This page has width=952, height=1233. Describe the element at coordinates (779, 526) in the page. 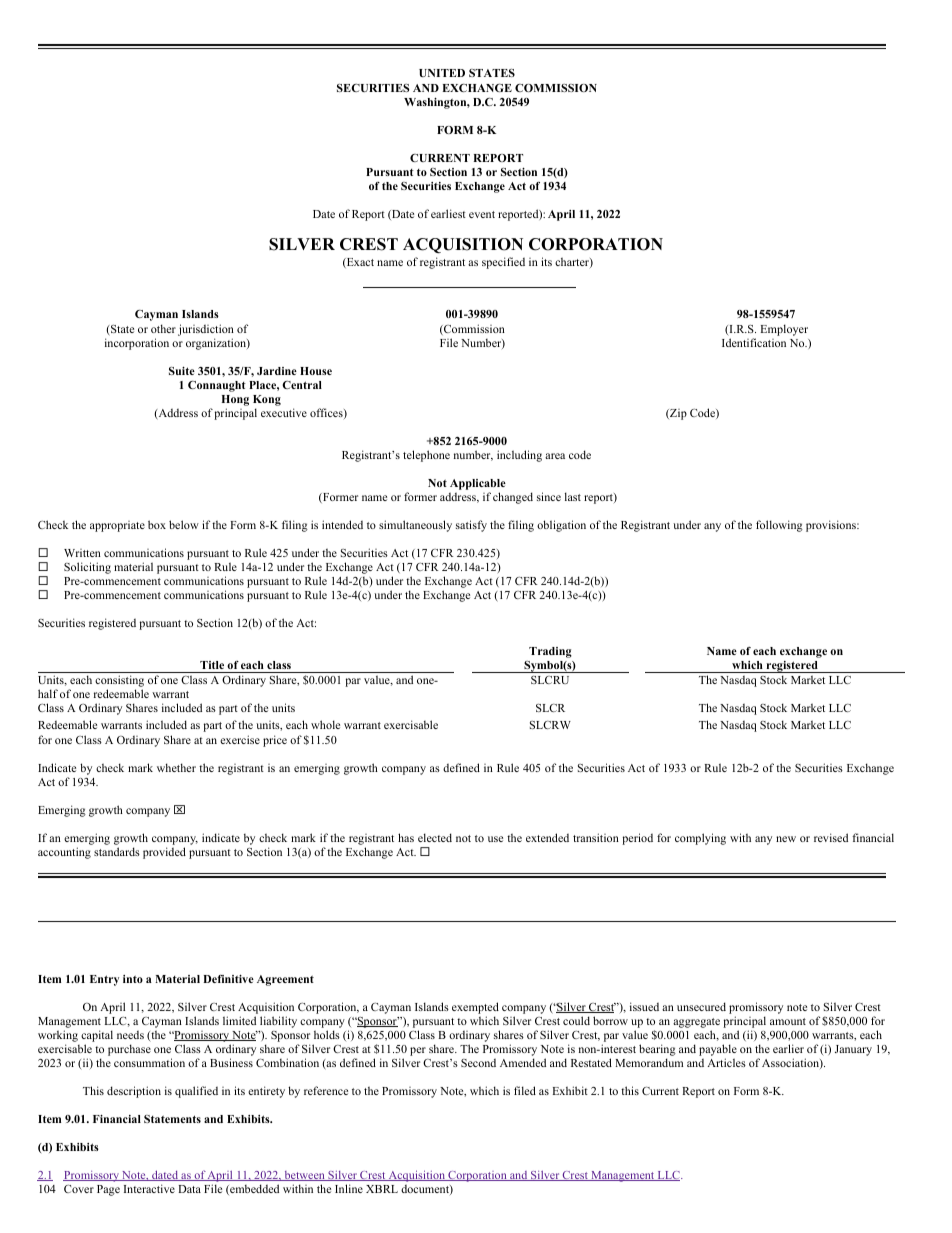

I see `following` at that location.
